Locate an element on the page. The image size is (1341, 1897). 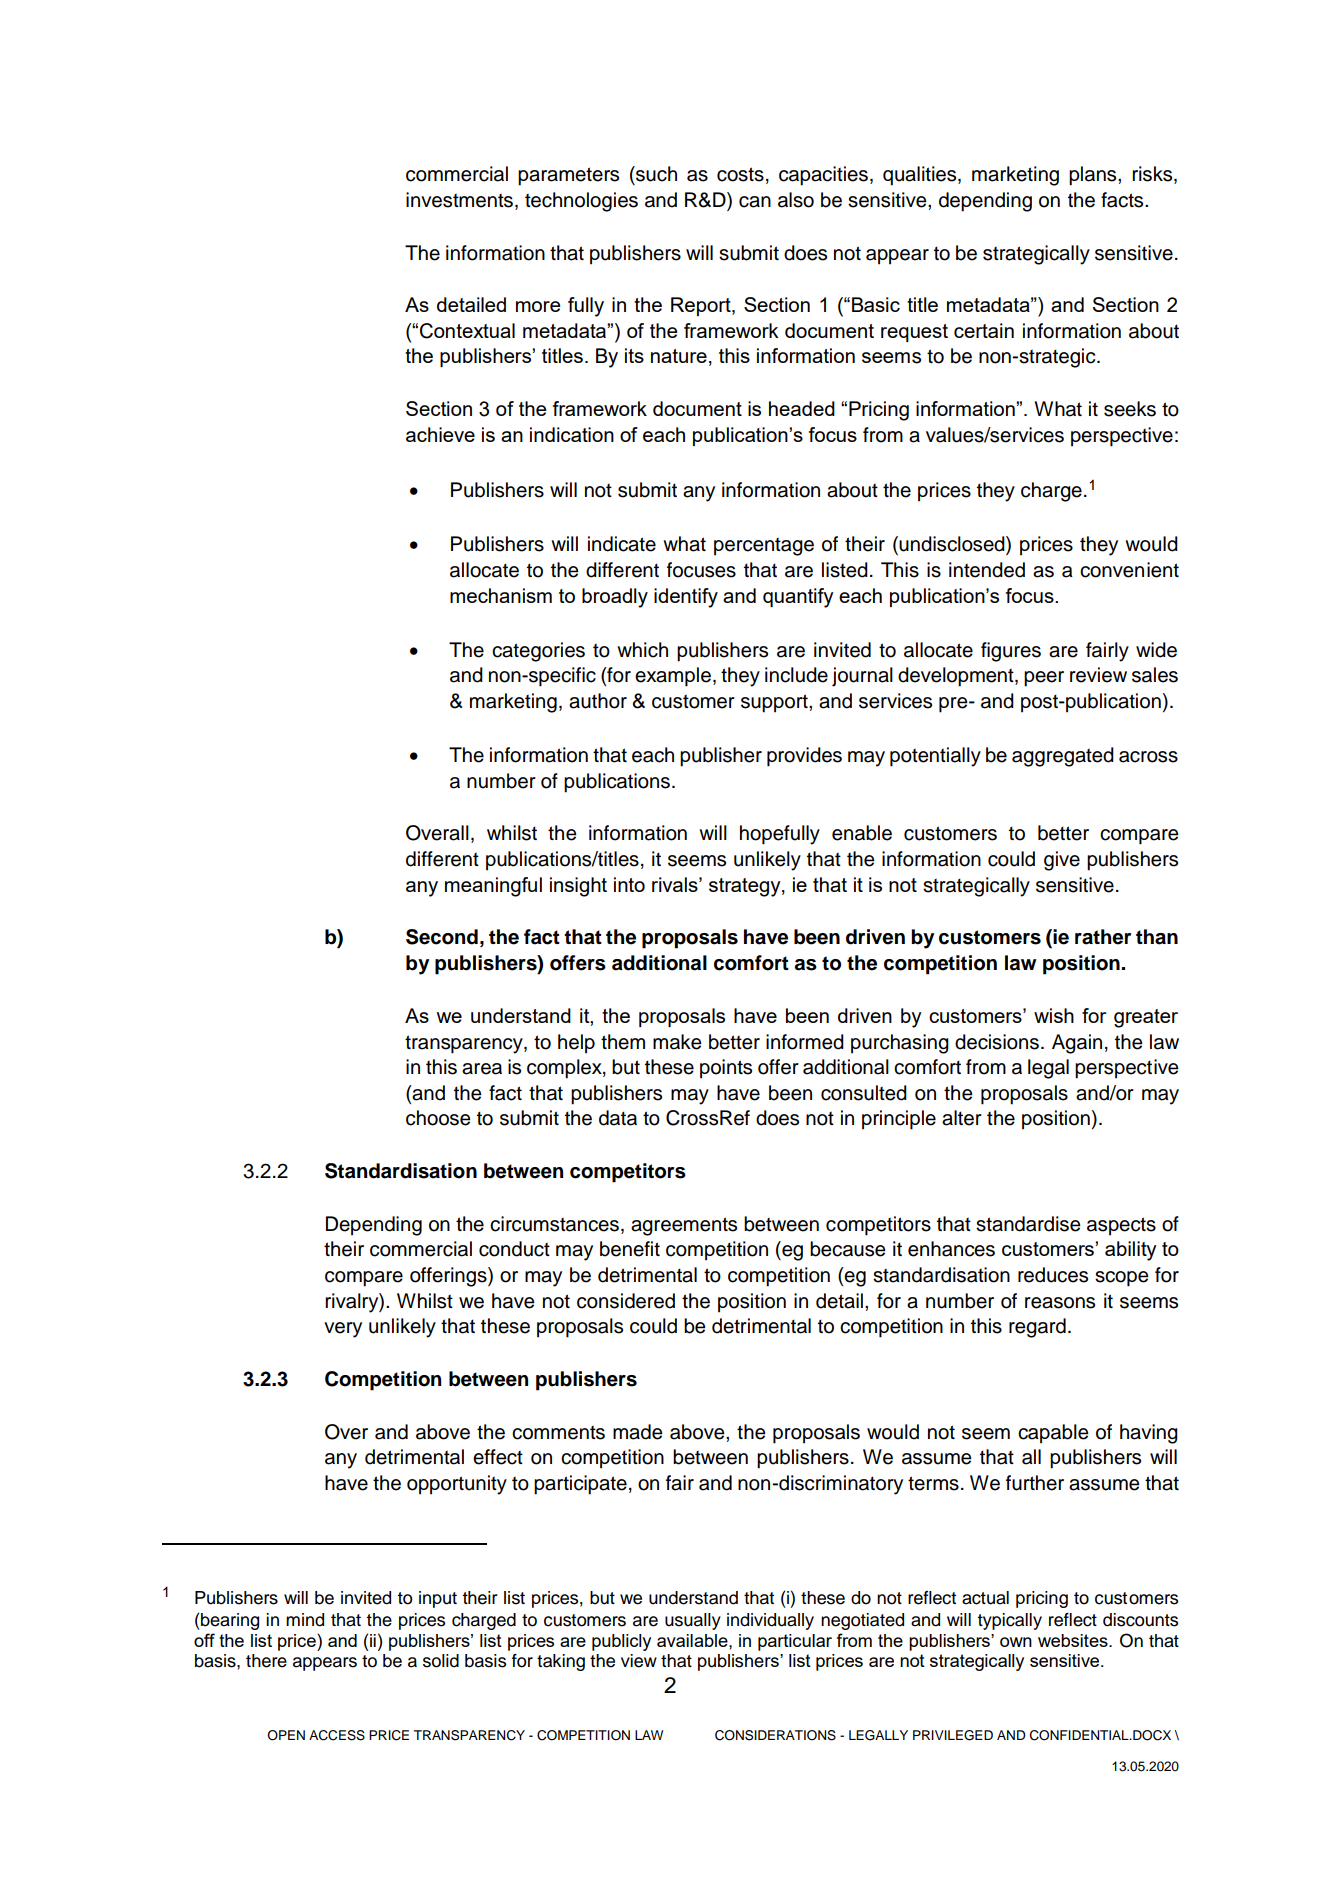
choose is located at coordinates (438, 1118).
